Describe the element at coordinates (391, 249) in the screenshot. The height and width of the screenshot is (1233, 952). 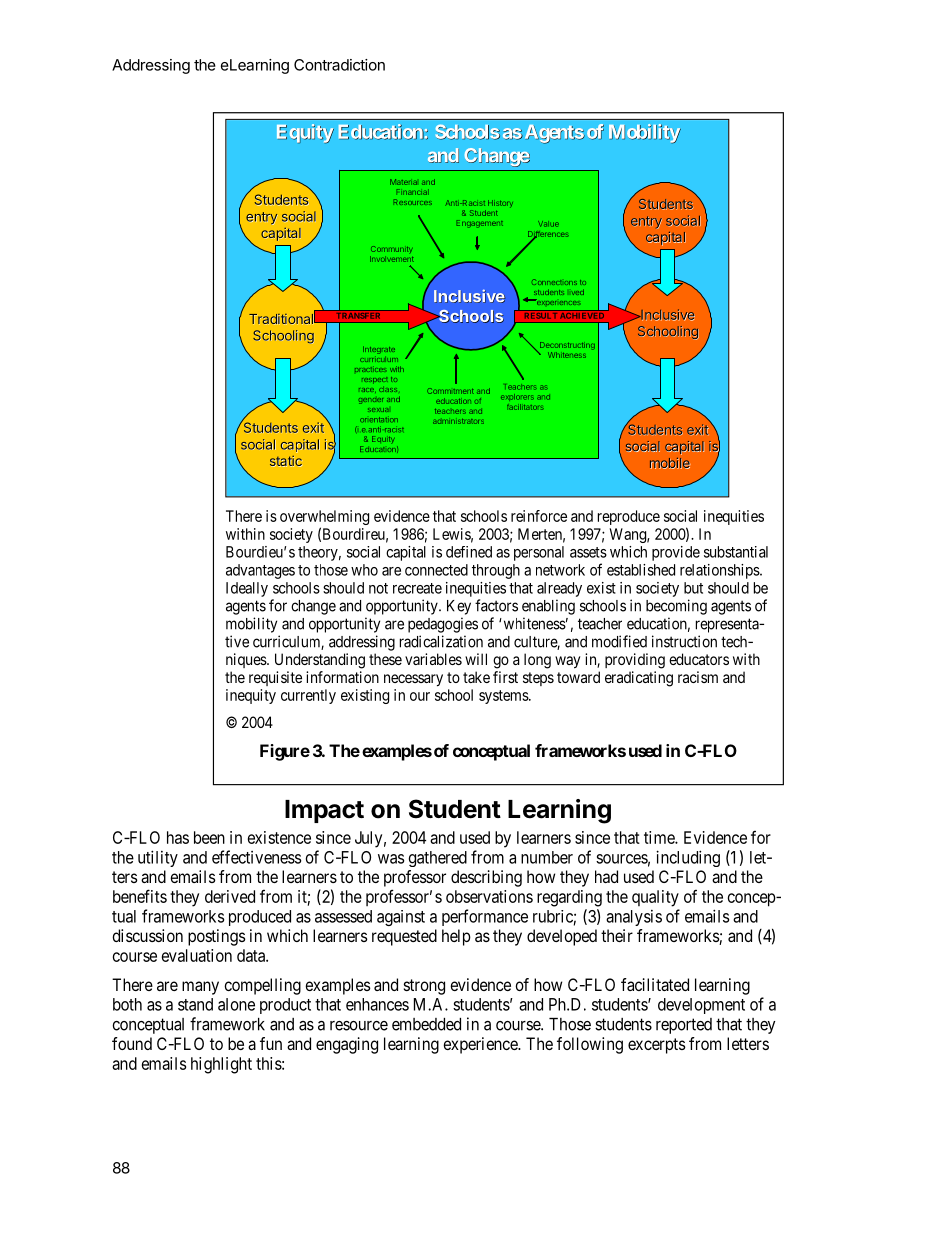
I see `Community` at that location.
